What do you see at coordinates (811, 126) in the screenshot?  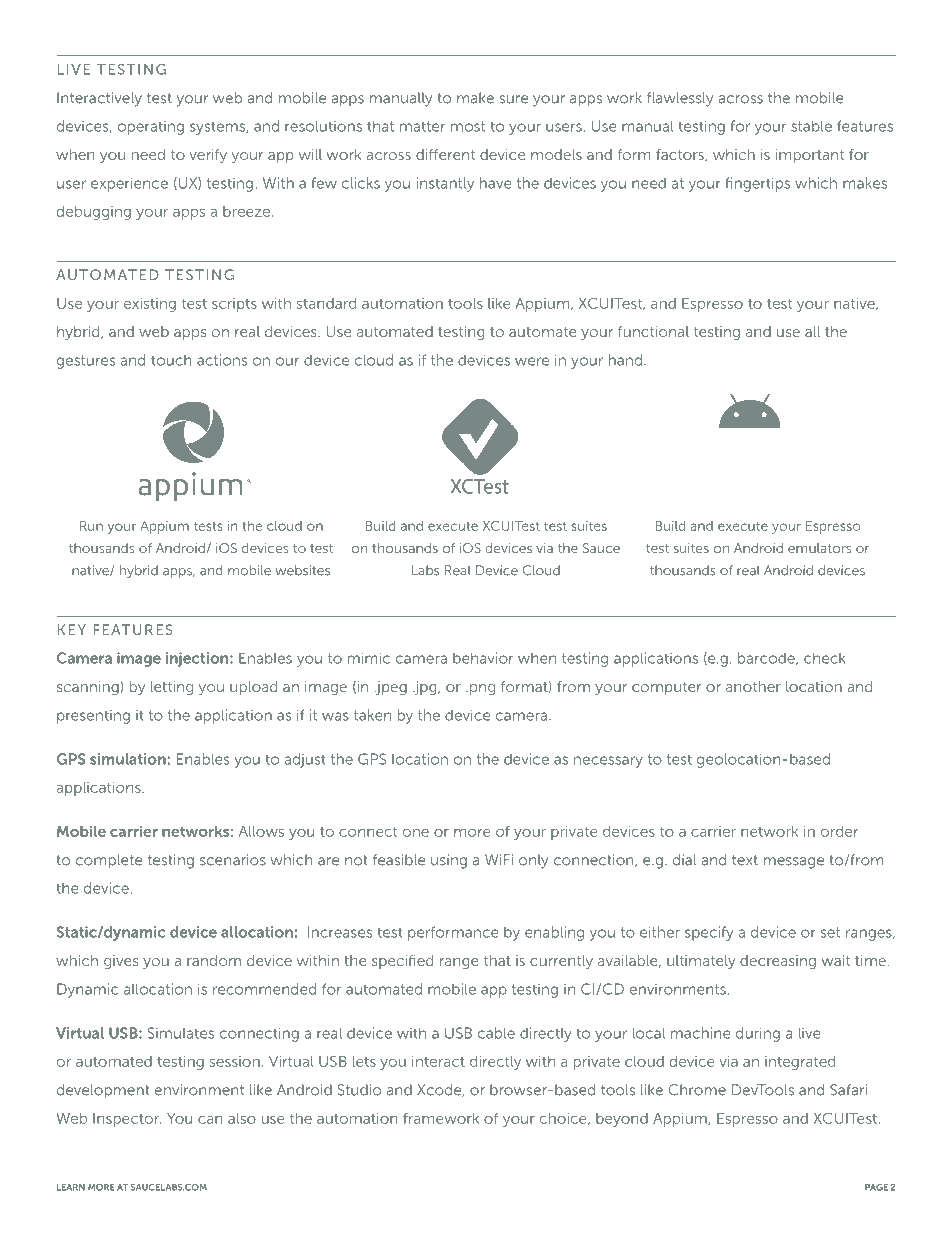 I see `stable` at bounding box center [811, 126].
